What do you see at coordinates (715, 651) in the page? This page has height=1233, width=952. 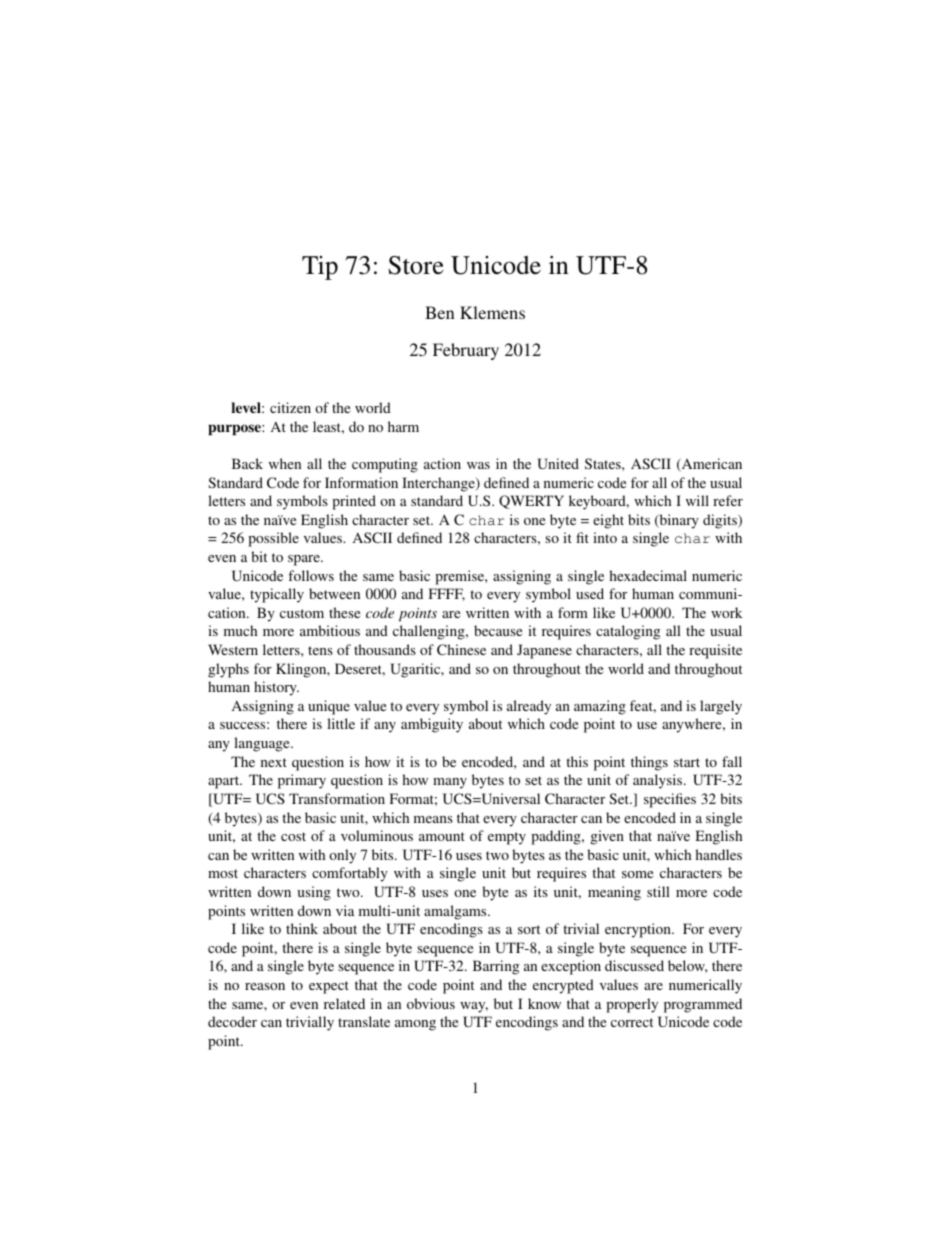 I see `requisite` at bounding box center [715, 651].
